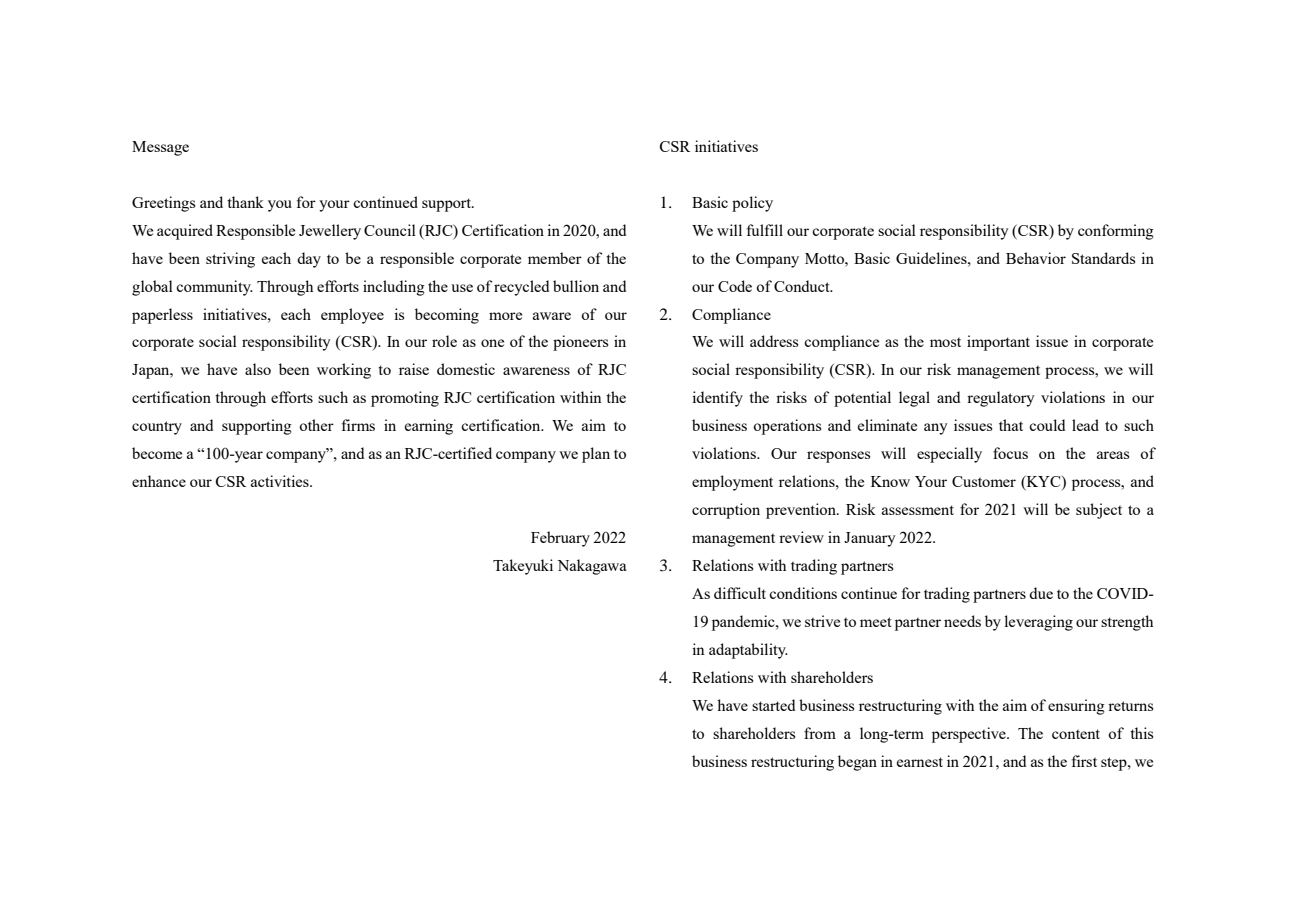 The height and width of the screenshot is (924, 1308). Describe the element at coordinates (258, 369) in the screenshot. I see `also` at that location.
